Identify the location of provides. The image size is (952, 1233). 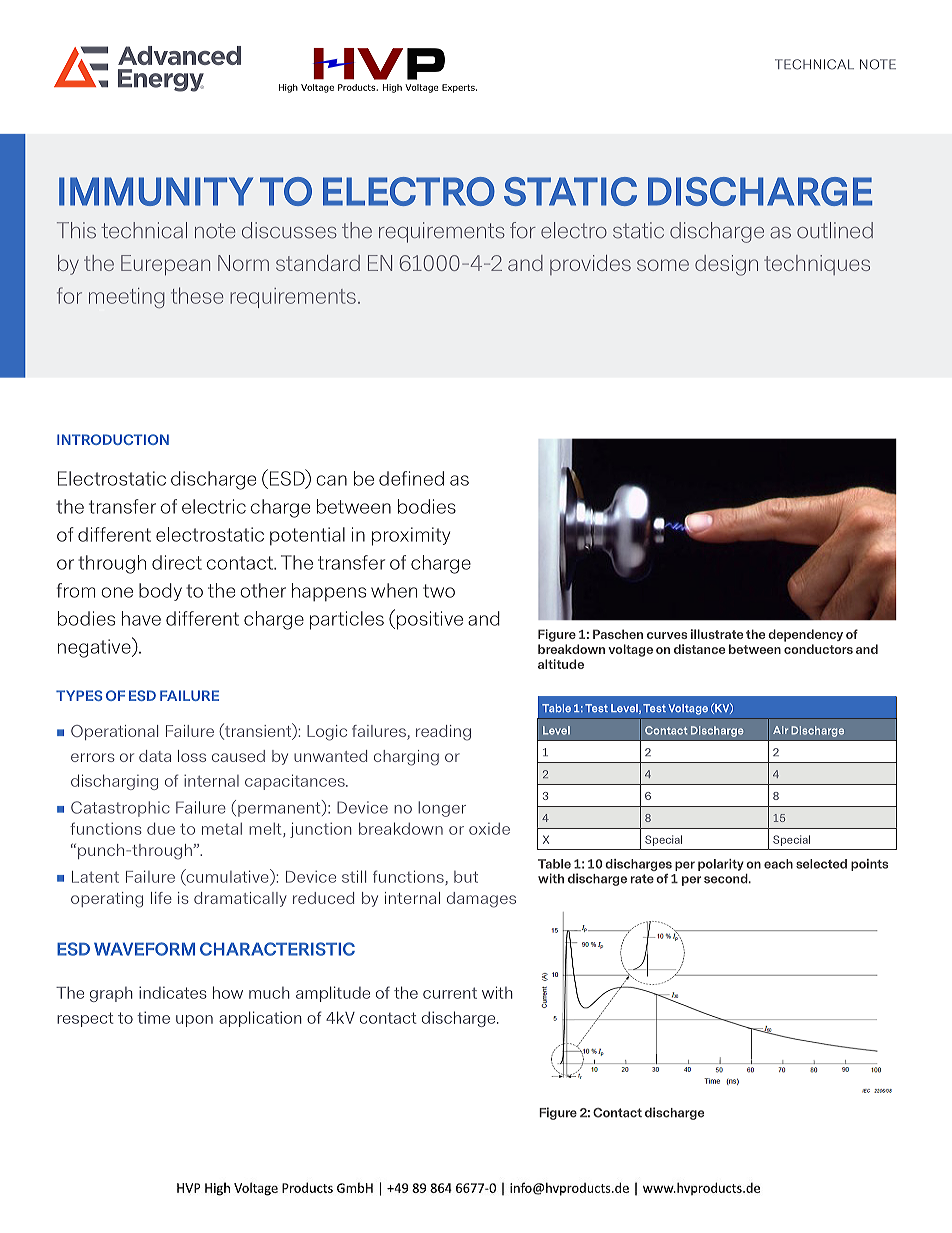
(590, 265).
